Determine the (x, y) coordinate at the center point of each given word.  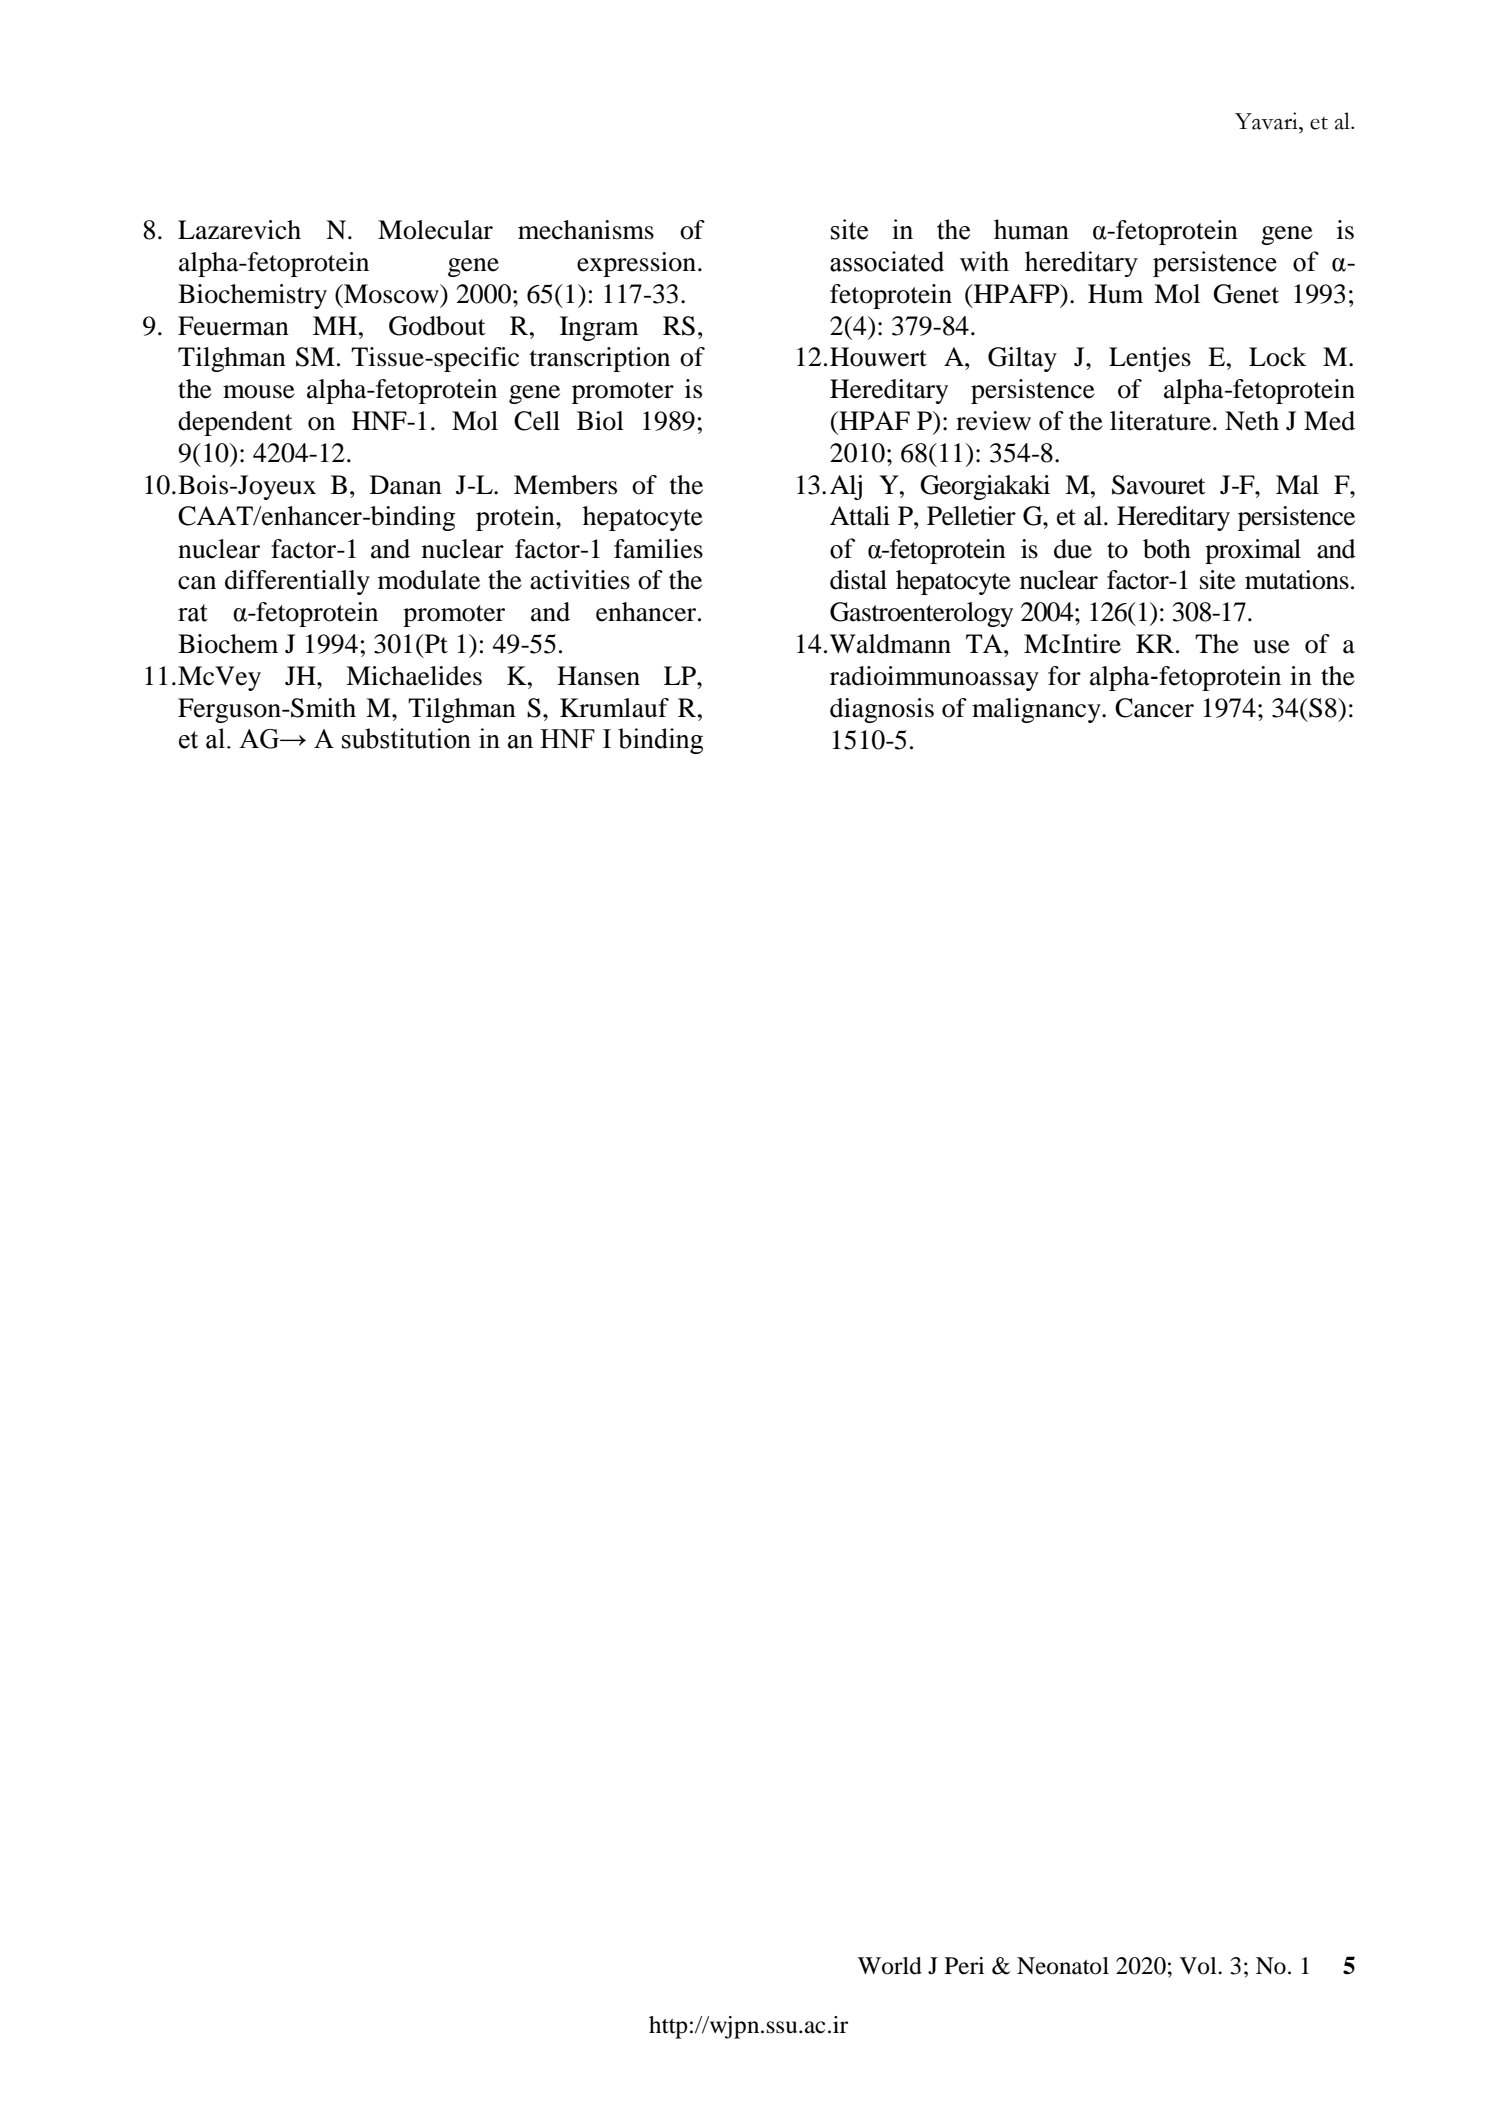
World (890, 1966)
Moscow (391, 294)
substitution (406, 738)
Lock (1278, 357)
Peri (964, 1966)
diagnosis (882, 710)
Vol (1199, 1966)
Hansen (598, 676)
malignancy (1037, 710)
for (1064, 676)
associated (887, 261)
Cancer (1154, 708)
